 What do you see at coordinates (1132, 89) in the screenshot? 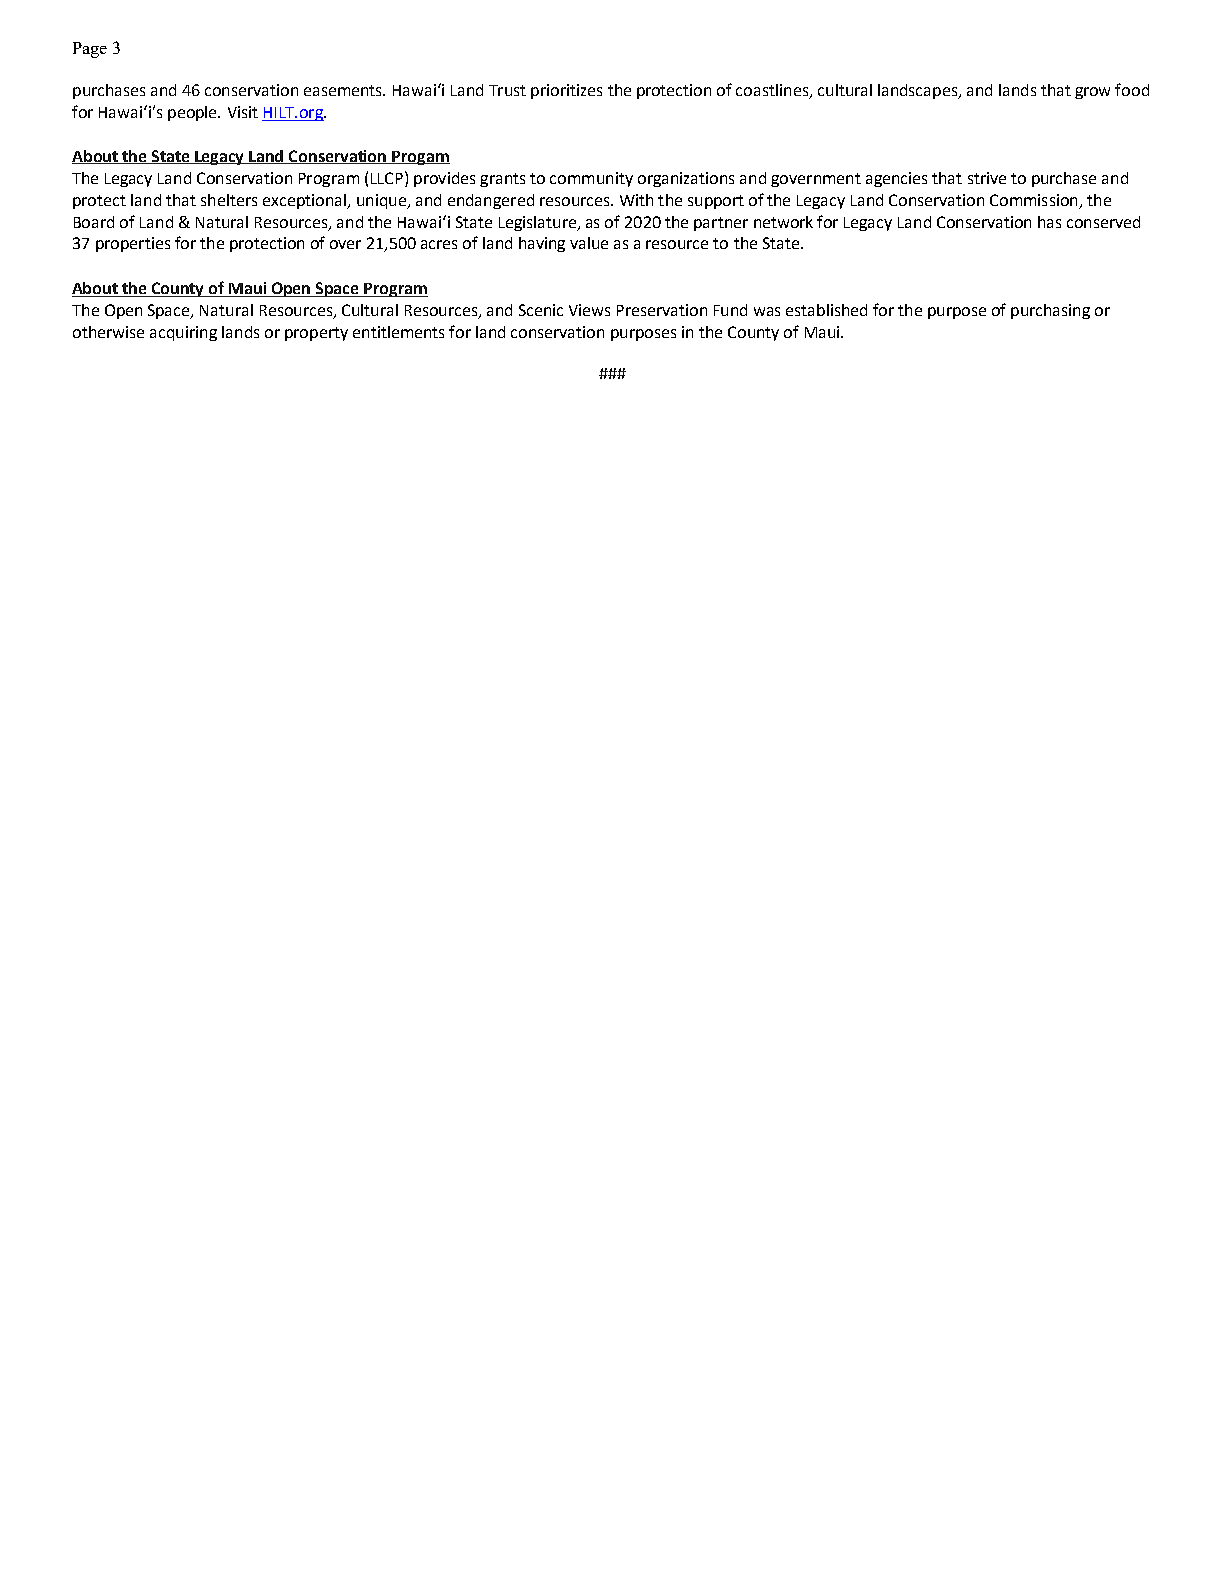
I see `food` at bounding box center [1132, 89].
